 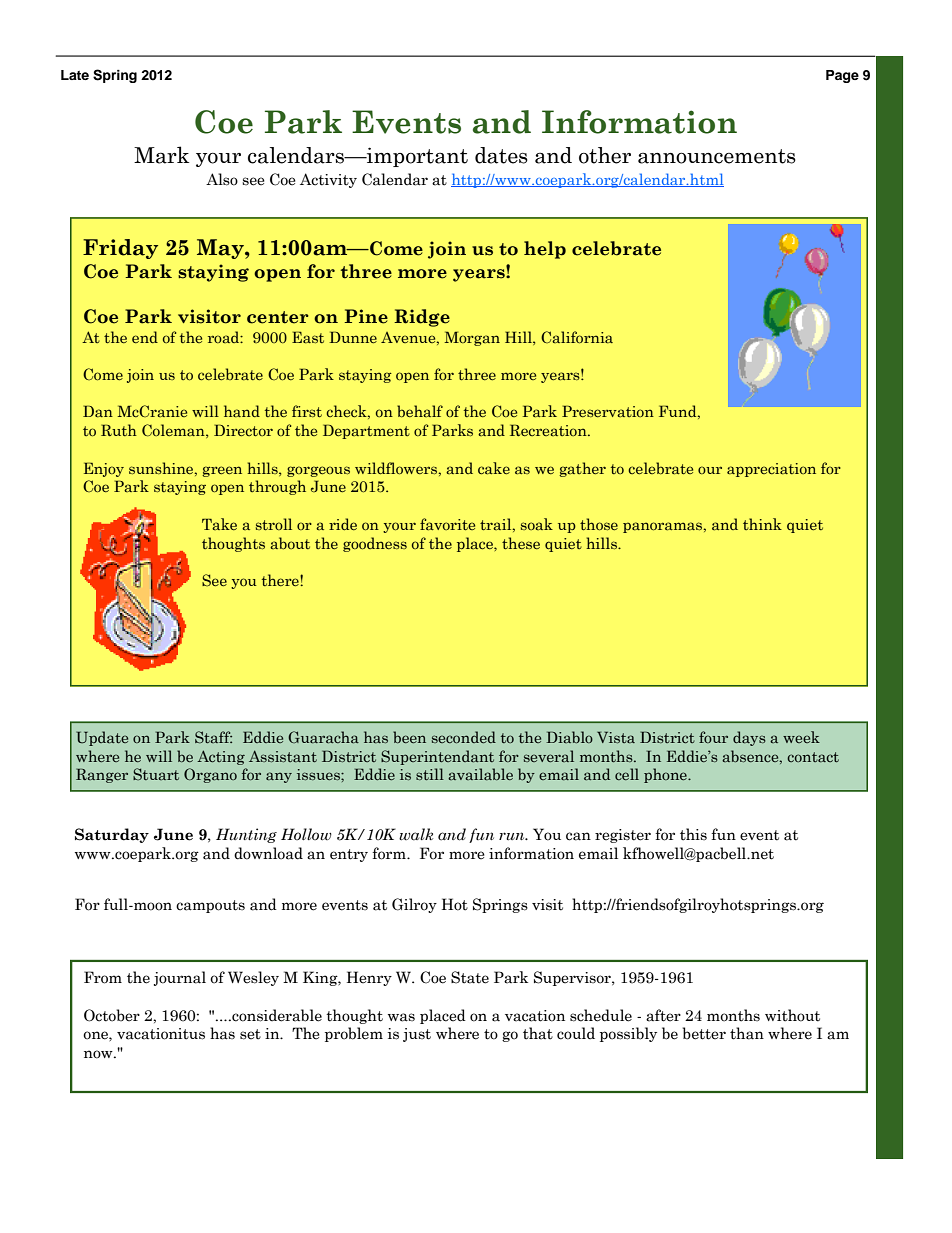 What do you see at coordinates (420, 411) in the page?
I see `behalf` at bounding box center [420, 411].
